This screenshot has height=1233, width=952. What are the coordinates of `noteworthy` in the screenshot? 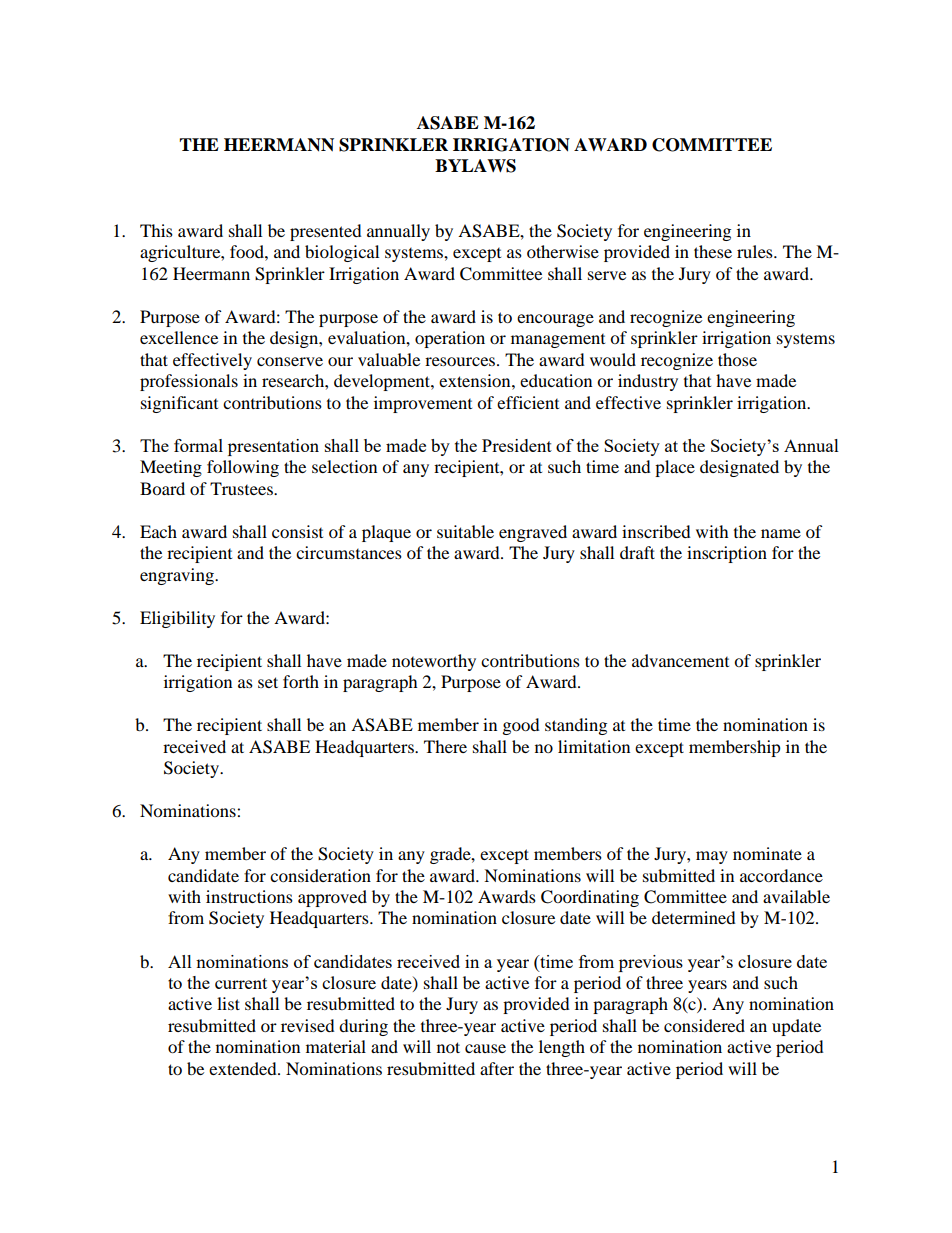 It's located at (434, 662).
